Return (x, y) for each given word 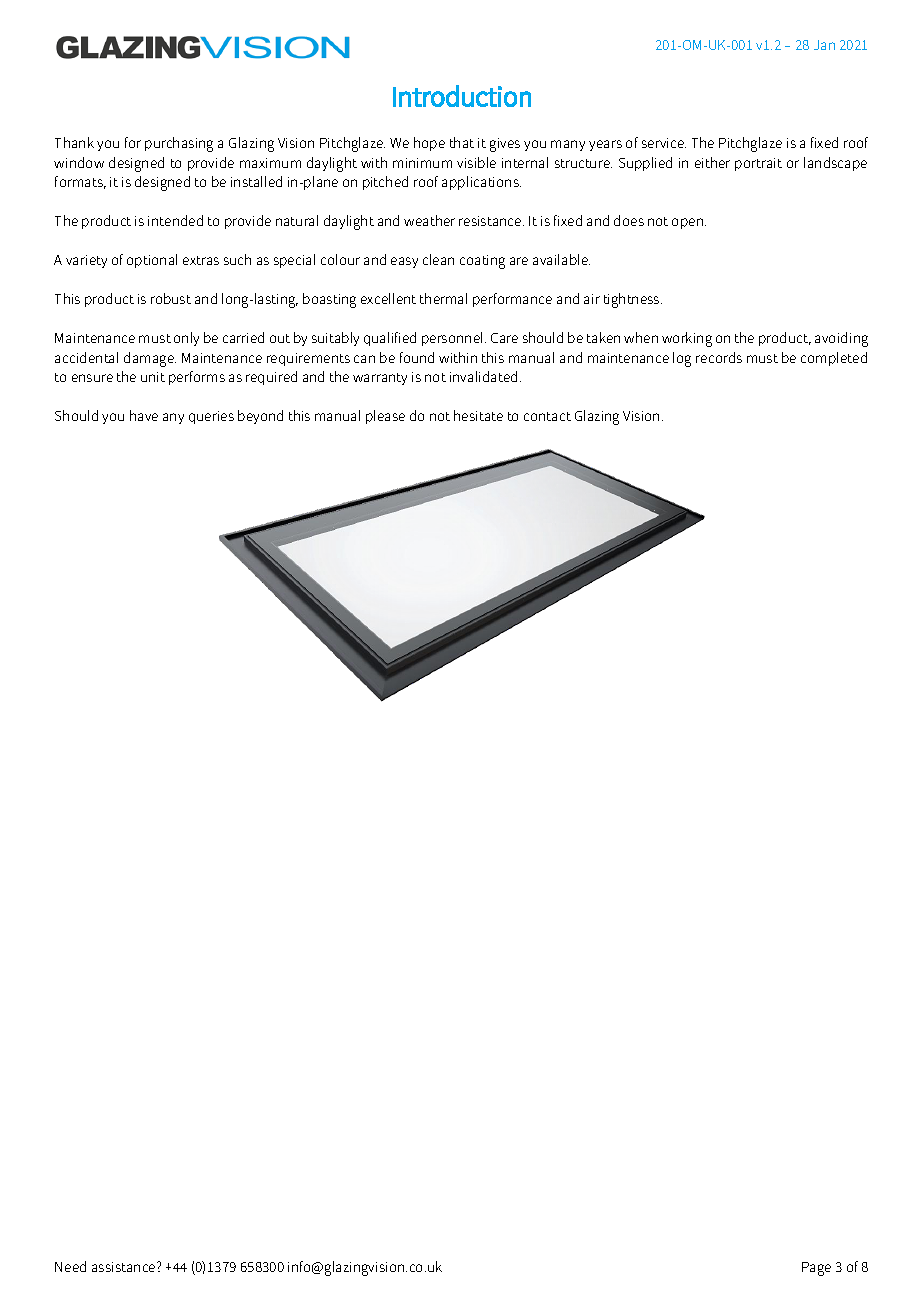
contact (547, 416)
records (719, 357)
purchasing (179, 144)
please (385, 417)
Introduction (462, 96)
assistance (125, 1267)
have (144, 415)
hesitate (478, 415)
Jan (824, 45)
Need (70, 1266)
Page (816, 1269)
